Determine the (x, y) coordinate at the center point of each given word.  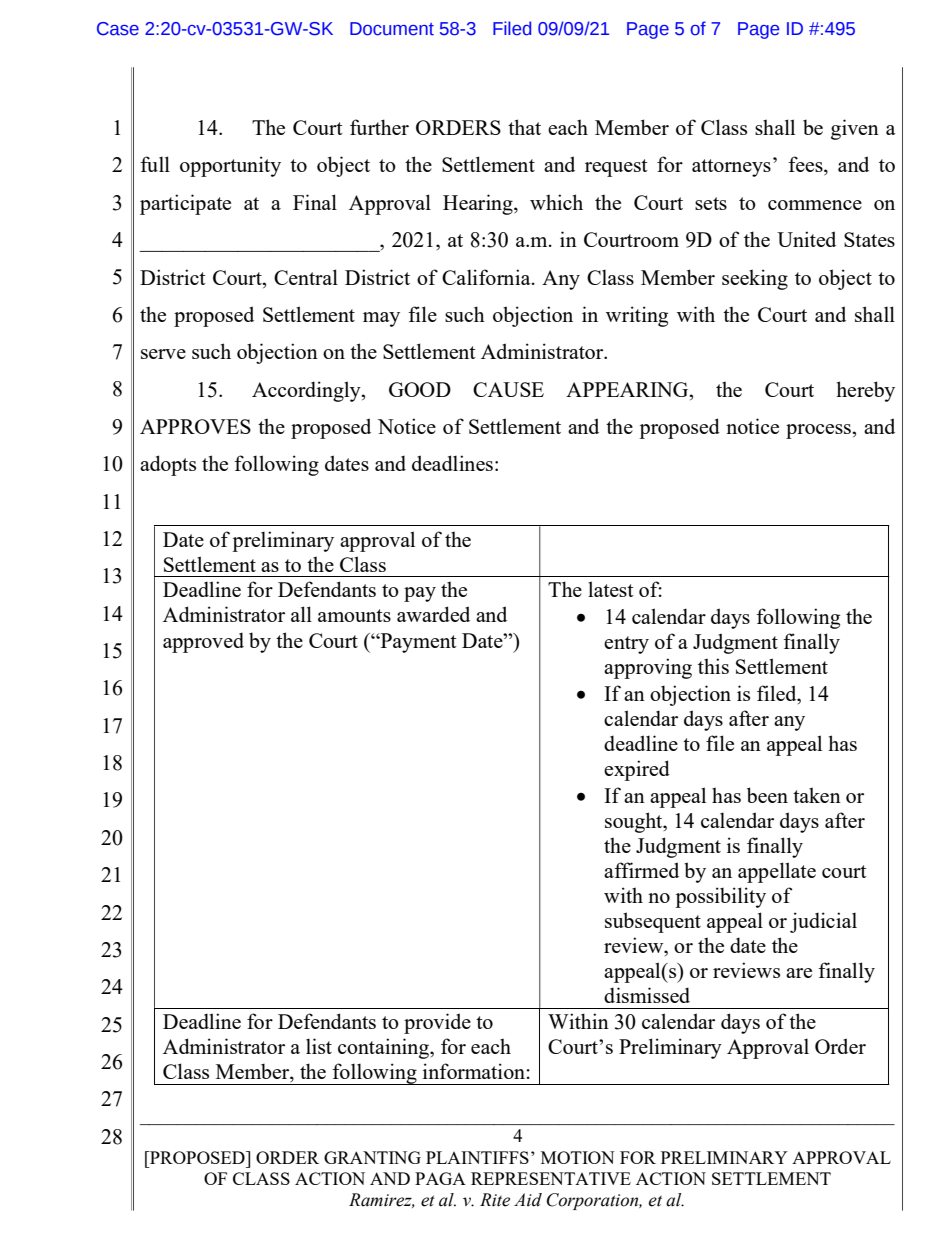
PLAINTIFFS (477, 1157)
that (524, 127)
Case (118, 29)
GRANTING (372, 1157)
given (855, 129)
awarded (433, 614)
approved (203, 642)
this (713, 666)
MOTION (578, 1157)
